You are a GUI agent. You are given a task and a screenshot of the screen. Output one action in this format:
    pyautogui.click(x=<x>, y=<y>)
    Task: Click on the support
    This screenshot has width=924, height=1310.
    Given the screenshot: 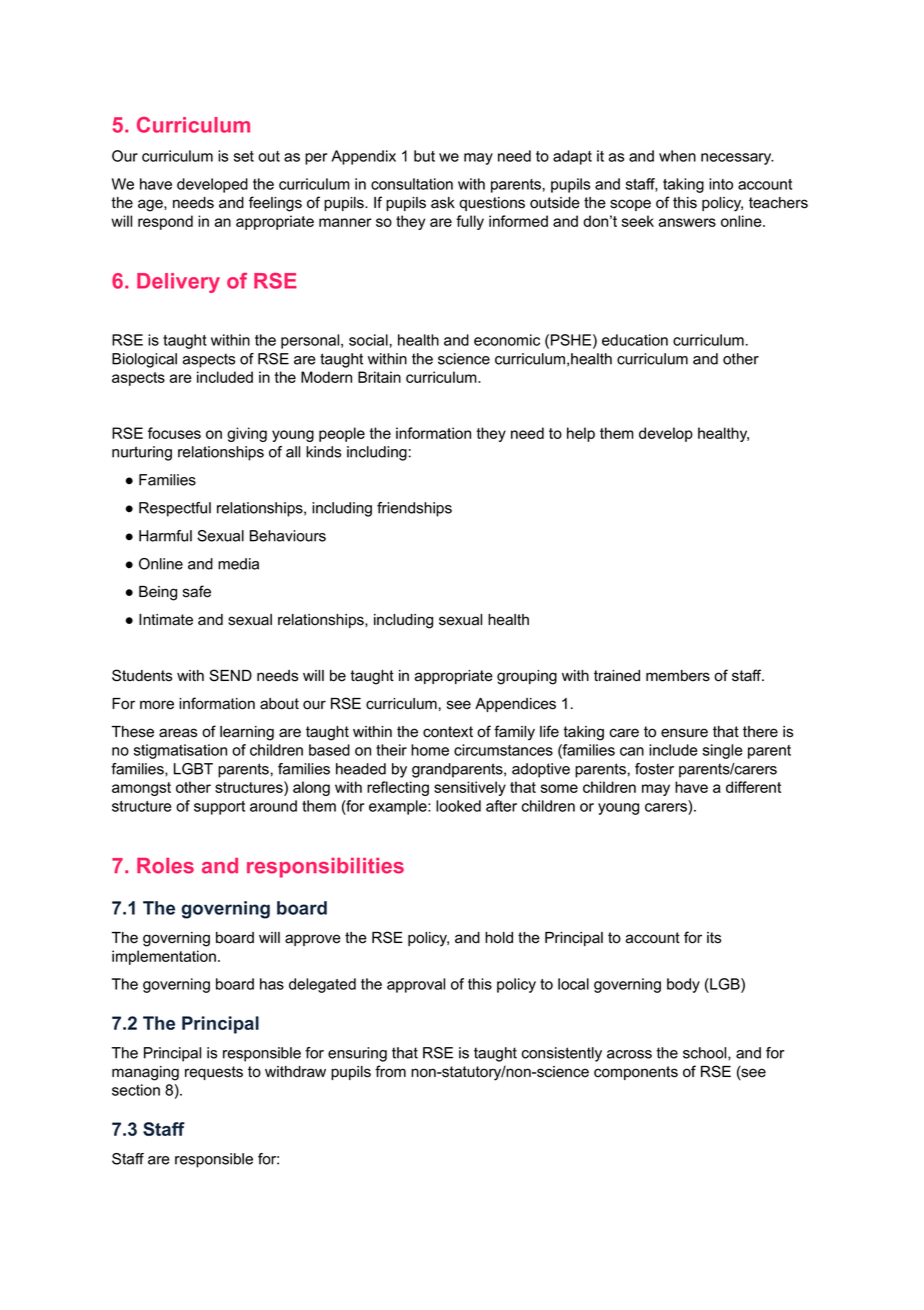 What is the action you would take?
    pyautogui.click(x=219, y=808)
